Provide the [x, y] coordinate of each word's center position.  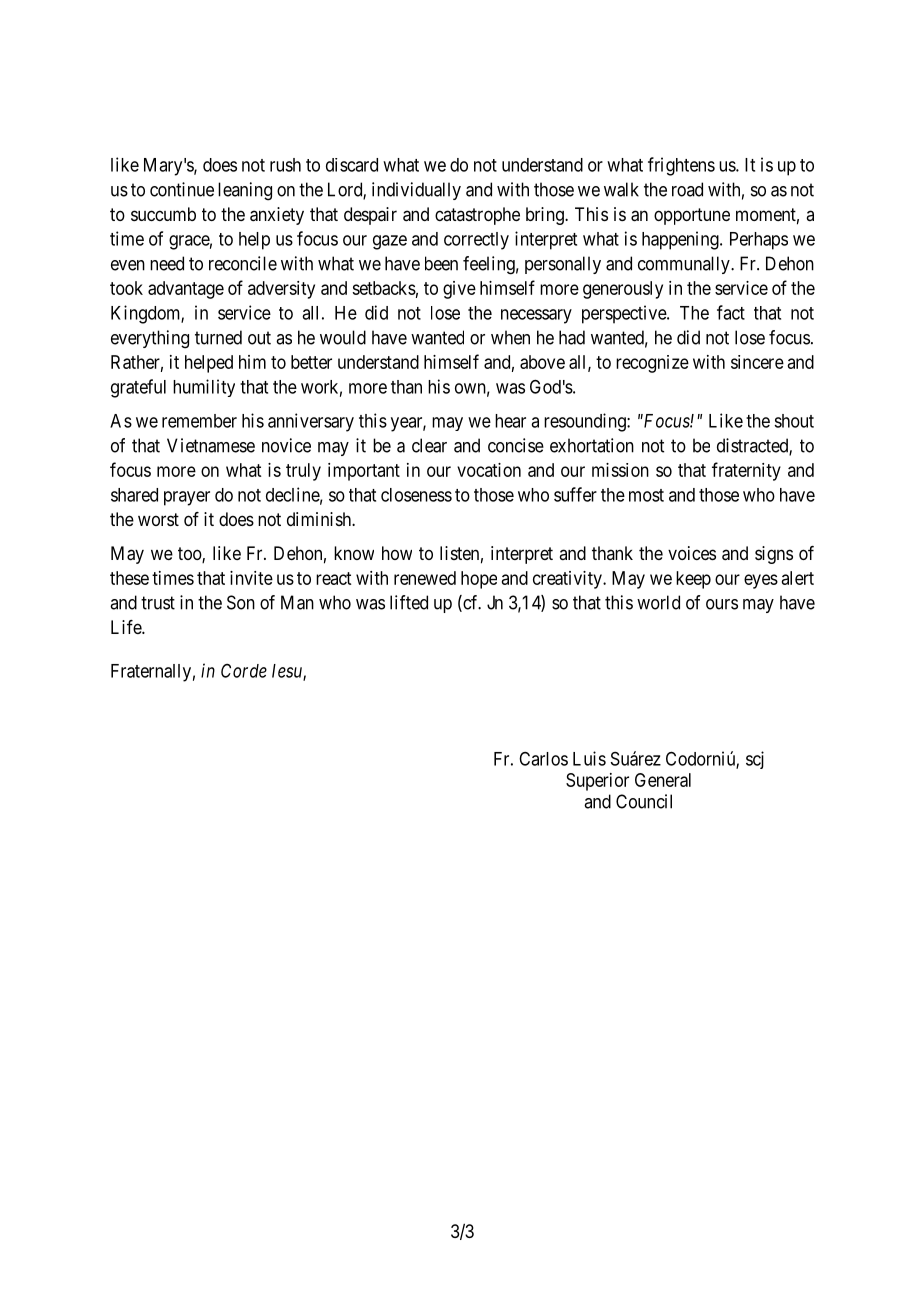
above [542, 362]
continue [182, 189]
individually [416, 191]
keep [693, 580]
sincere [757, 362]
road [687, 189]
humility [204, 388]
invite [251, 578]
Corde [244, 671]
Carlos [543, 759]
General [663, 780]
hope [479, 580]
